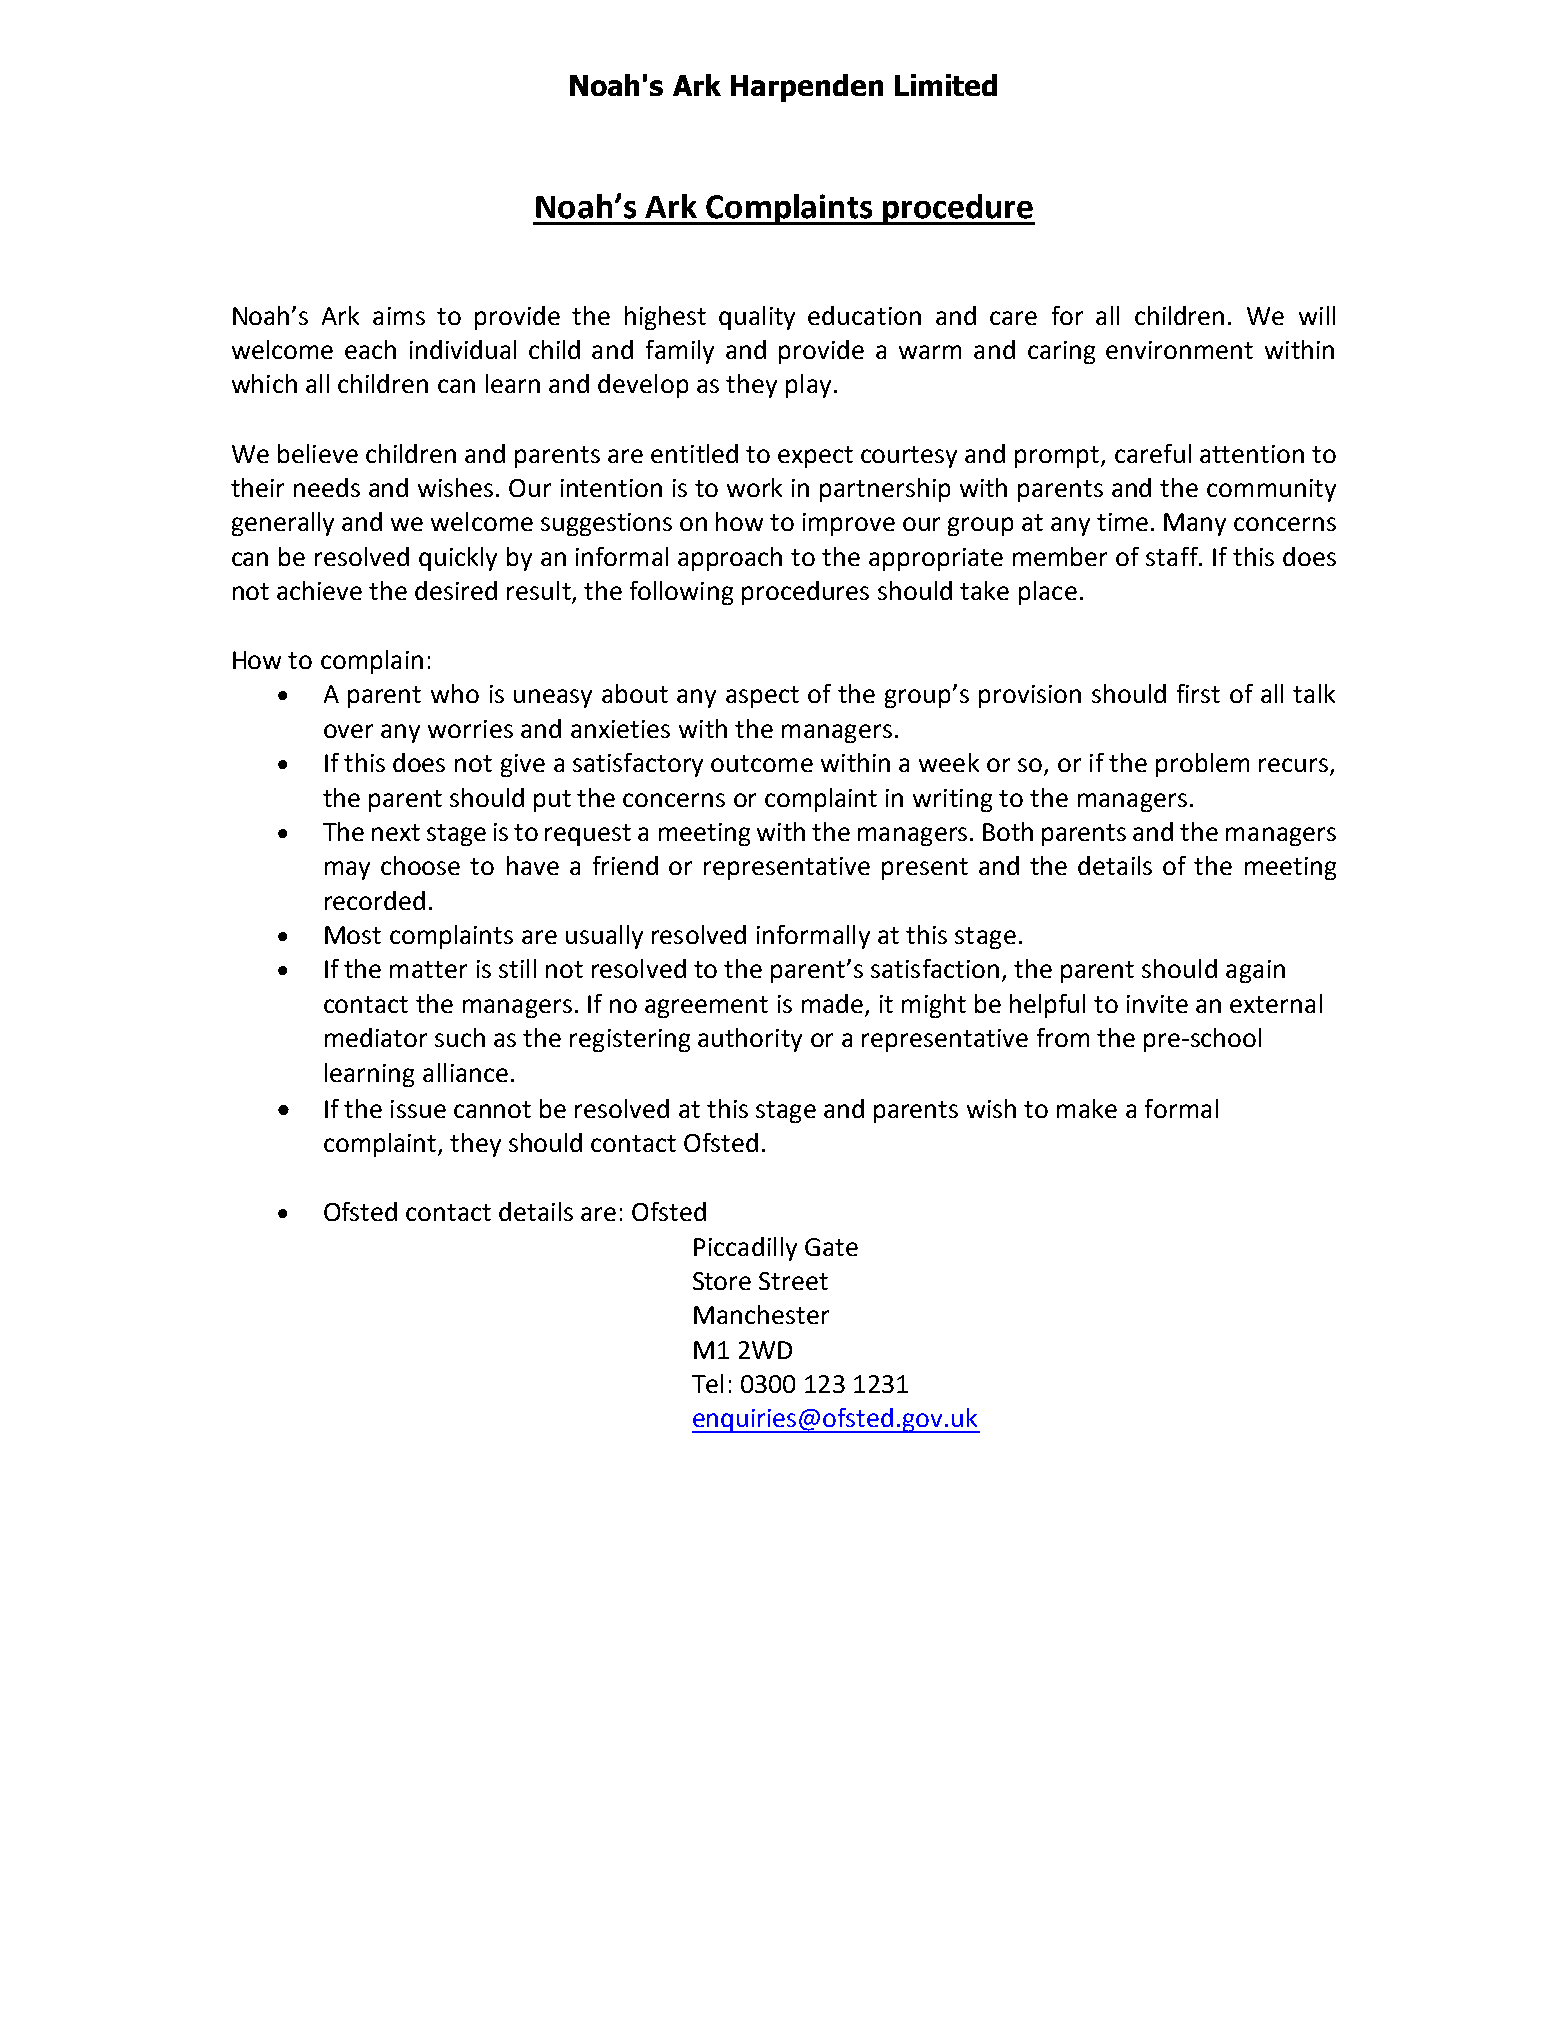 The width and height of the image is (1568, 2029). I want to click on invite, so click(1157, 1004).
